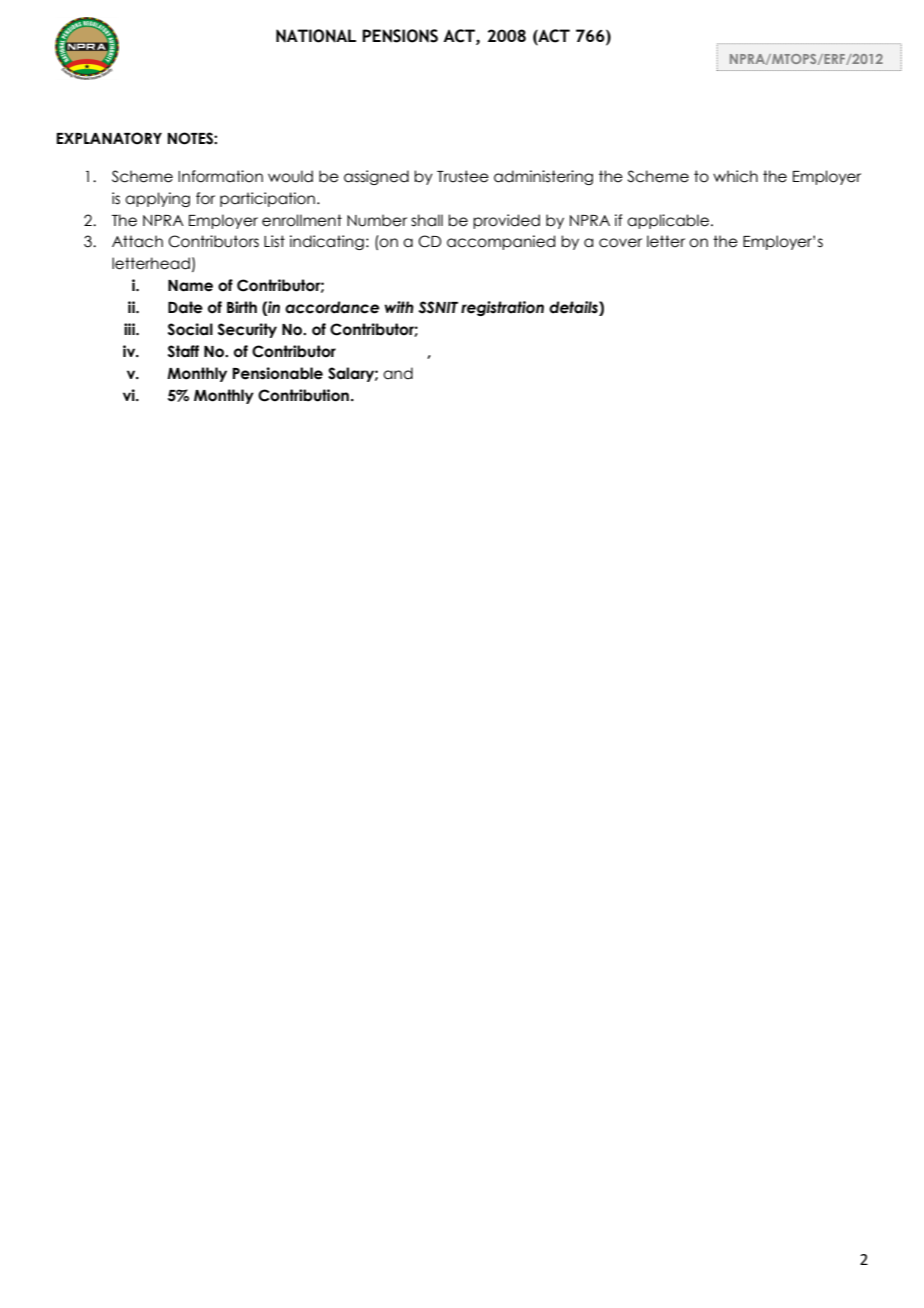 The height and width of the screenshot is (1308, 924). Describe the element at coordinates (668, 221) in the screenshot. I see `applicable` at that location.
